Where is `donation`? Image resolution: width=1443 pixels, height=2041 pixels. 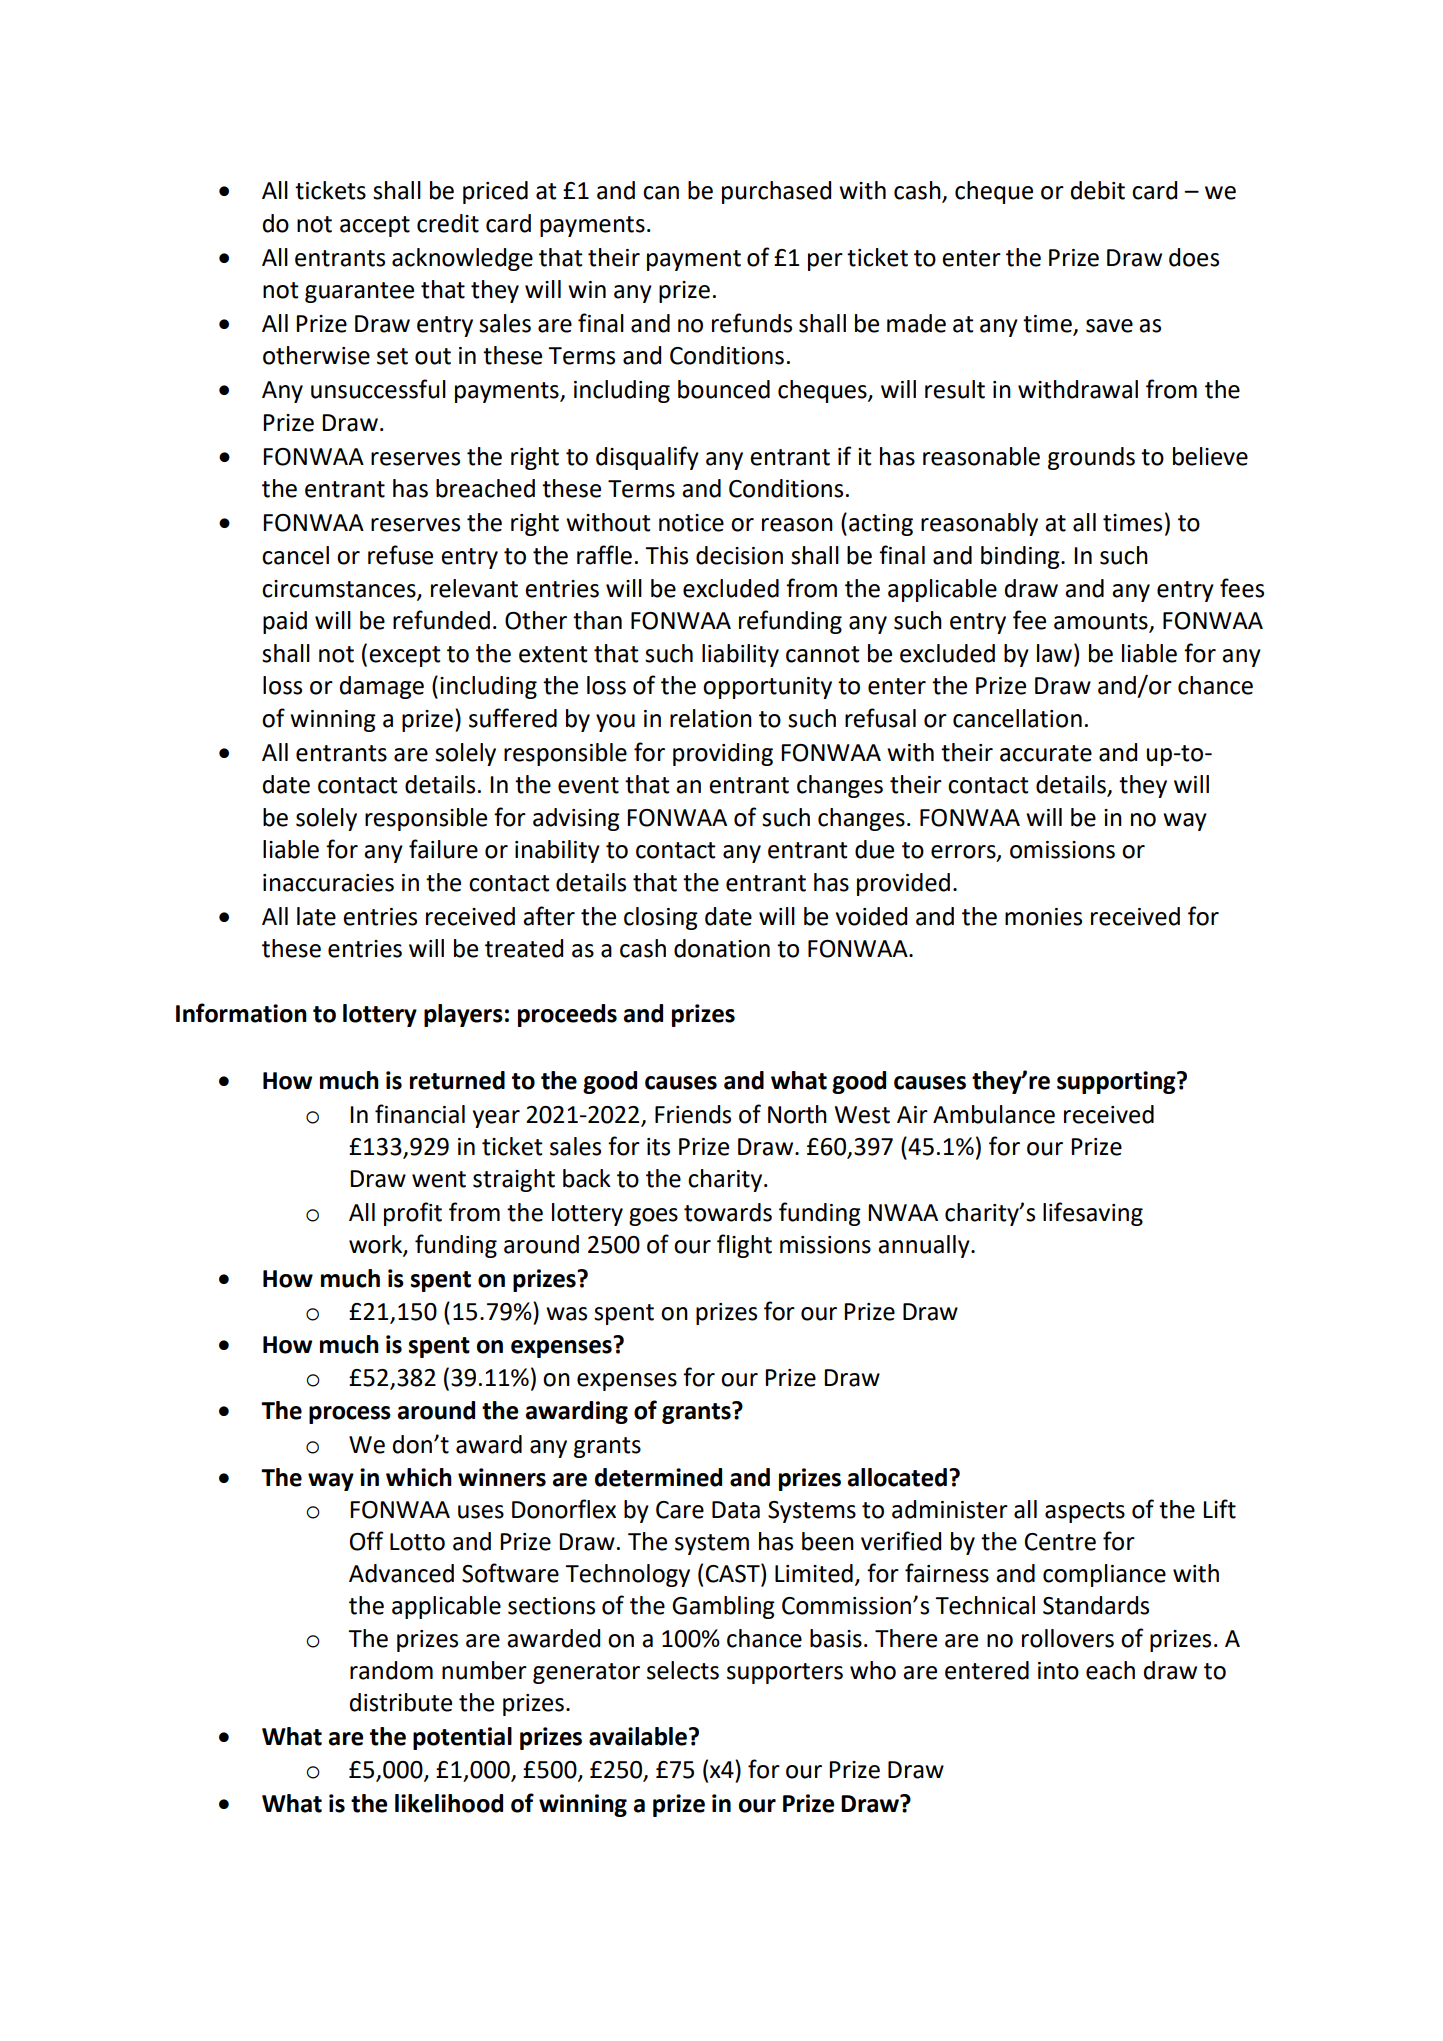 donation is located at coordinates (722, 948).
